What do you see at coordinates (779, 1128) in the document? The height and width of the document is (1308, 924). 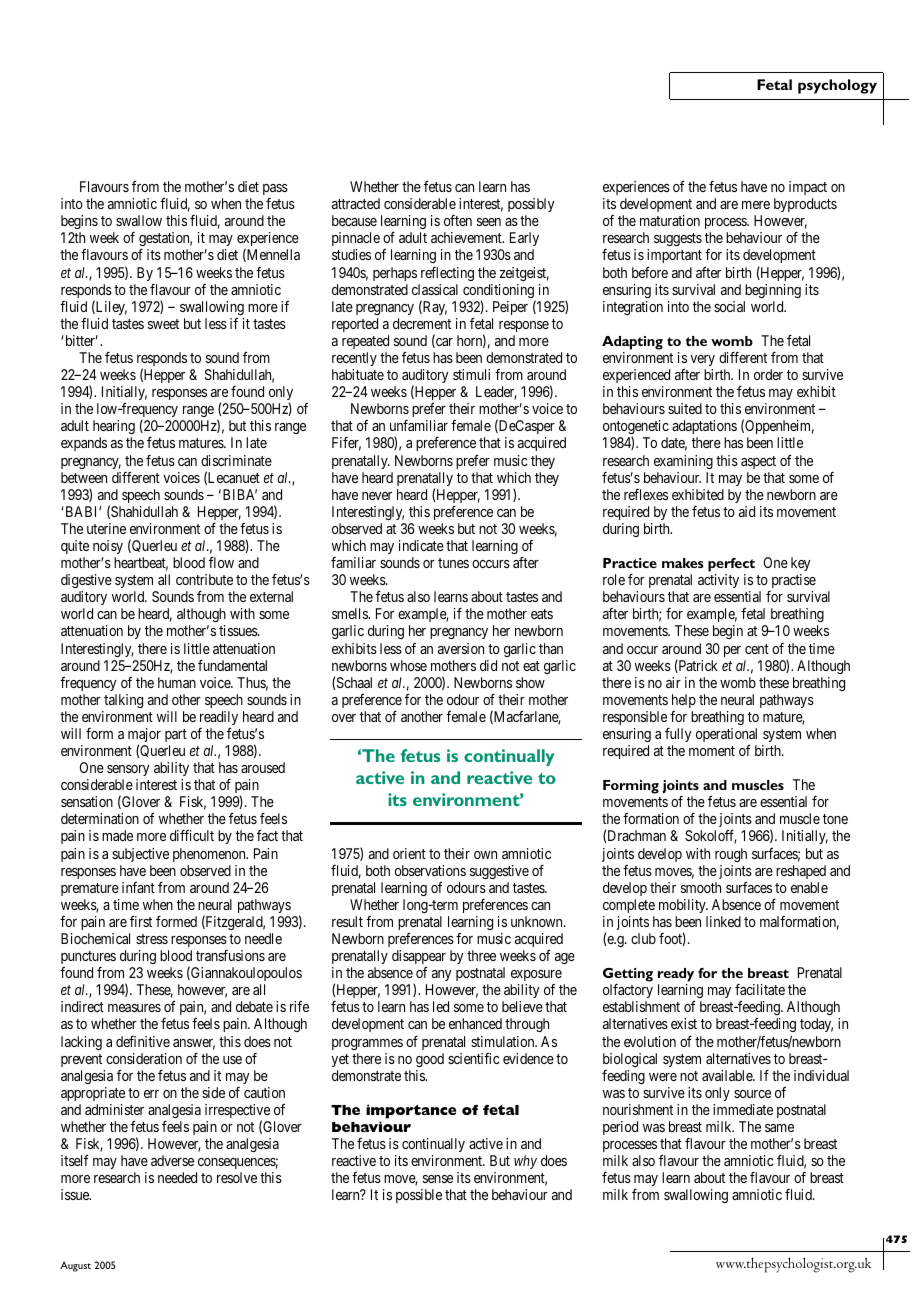 I see `same` at bounding box center [779, 1128].
